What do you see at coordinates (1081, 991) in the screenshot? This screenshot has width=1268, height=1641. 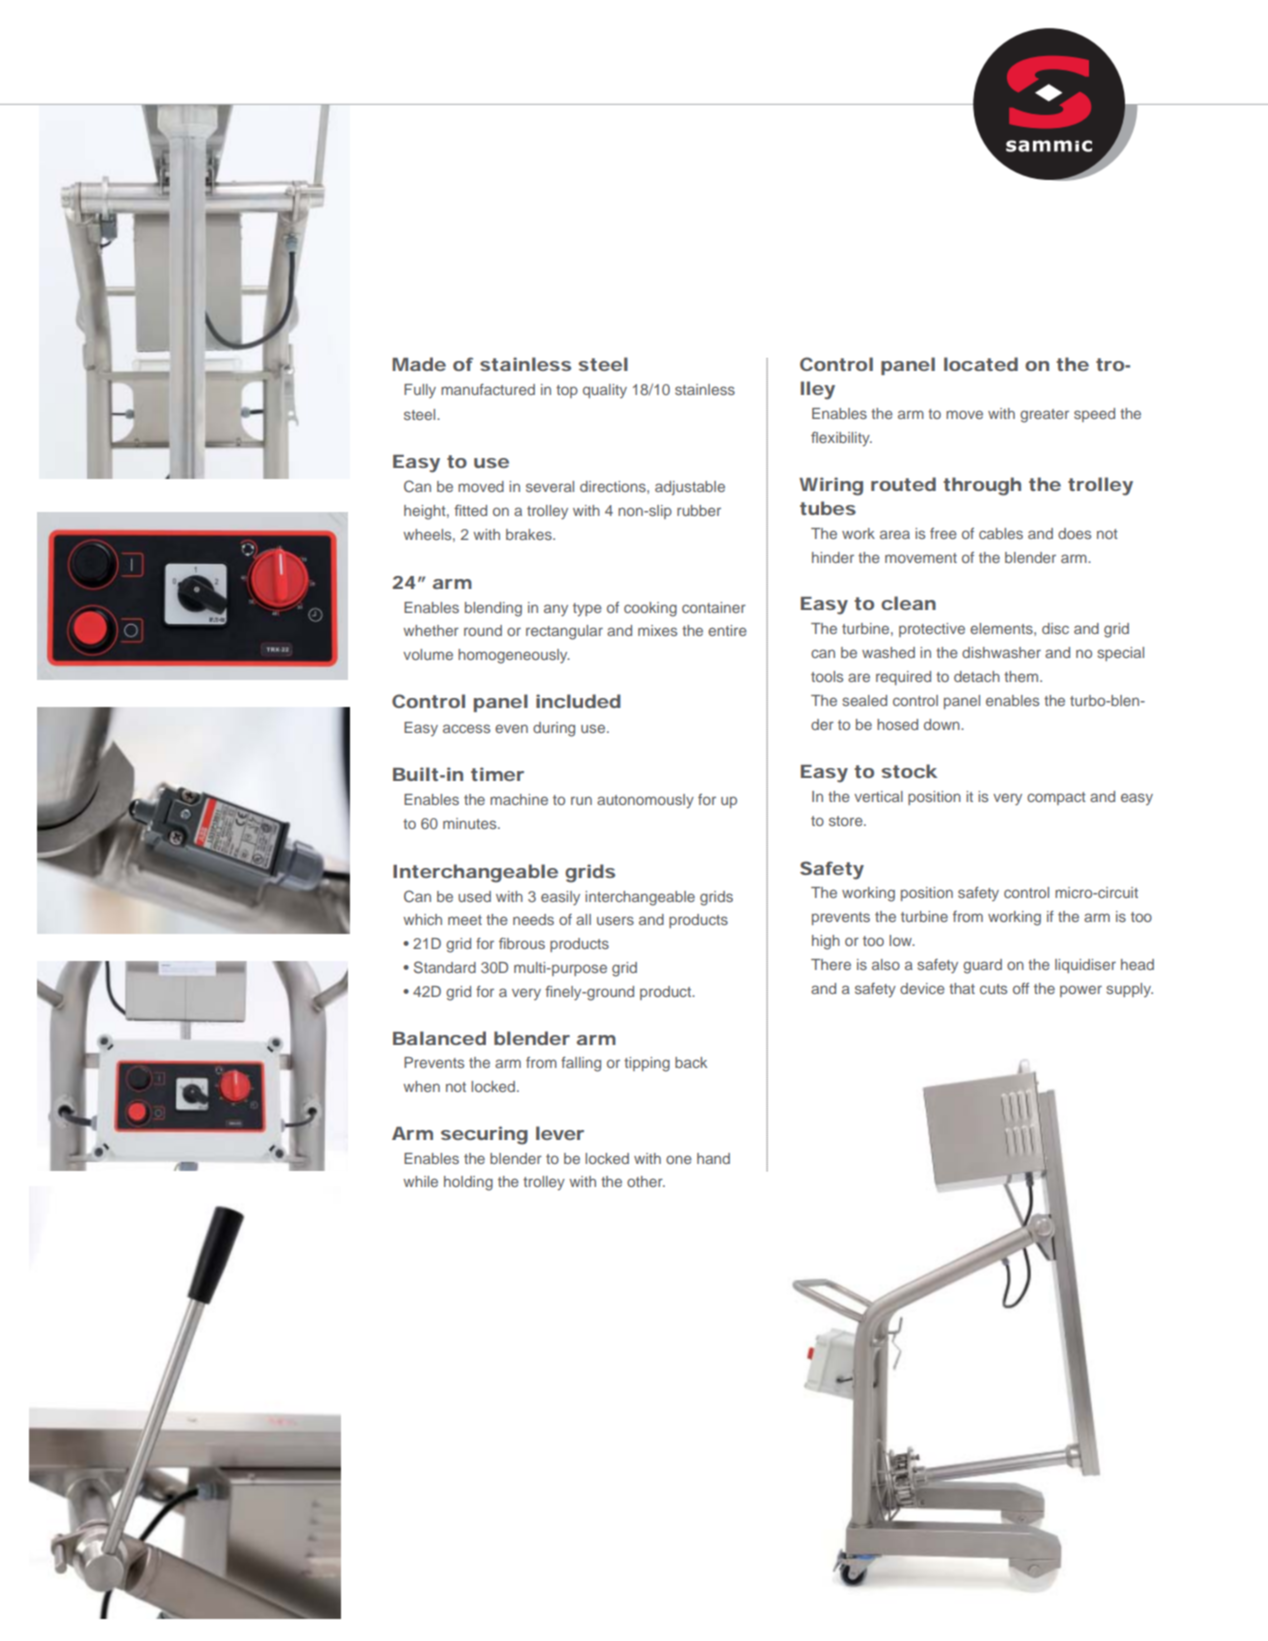 I see `power` at bounding box center [1081, 991].
